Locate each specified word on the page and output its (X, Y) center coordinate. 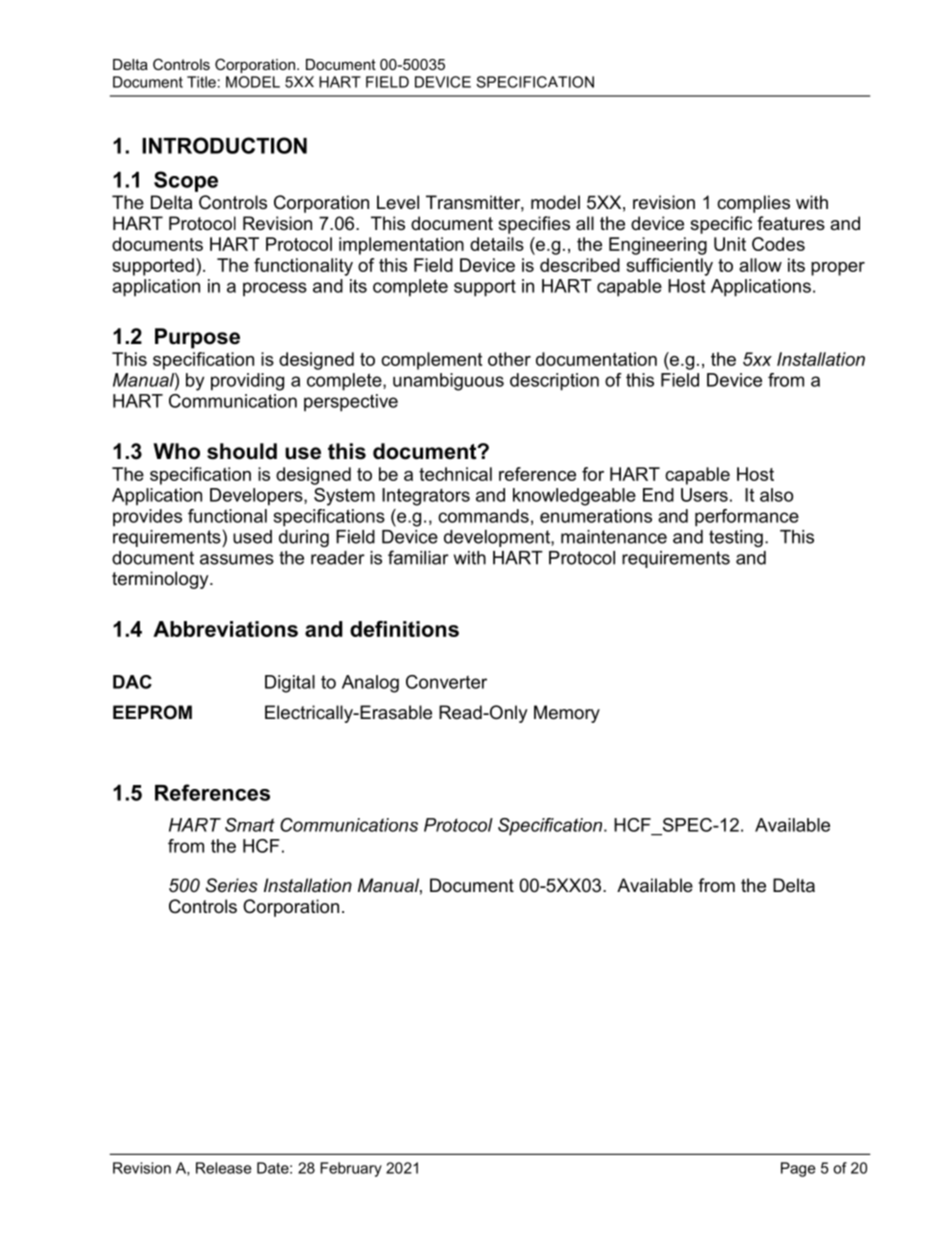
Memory (567, 714)
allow (760, 265)
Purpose (197, 338)
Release (223, 1168)
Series (232, 885)
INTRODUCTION (224, 145)
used (252, 537)
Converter (446, 682)
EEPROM (152, 712)
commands (483, 516)
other (509, 359)
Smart (250, 825)
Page (798, 1169)
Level (398, 202)
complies (753, 204)
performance (747, 518)
